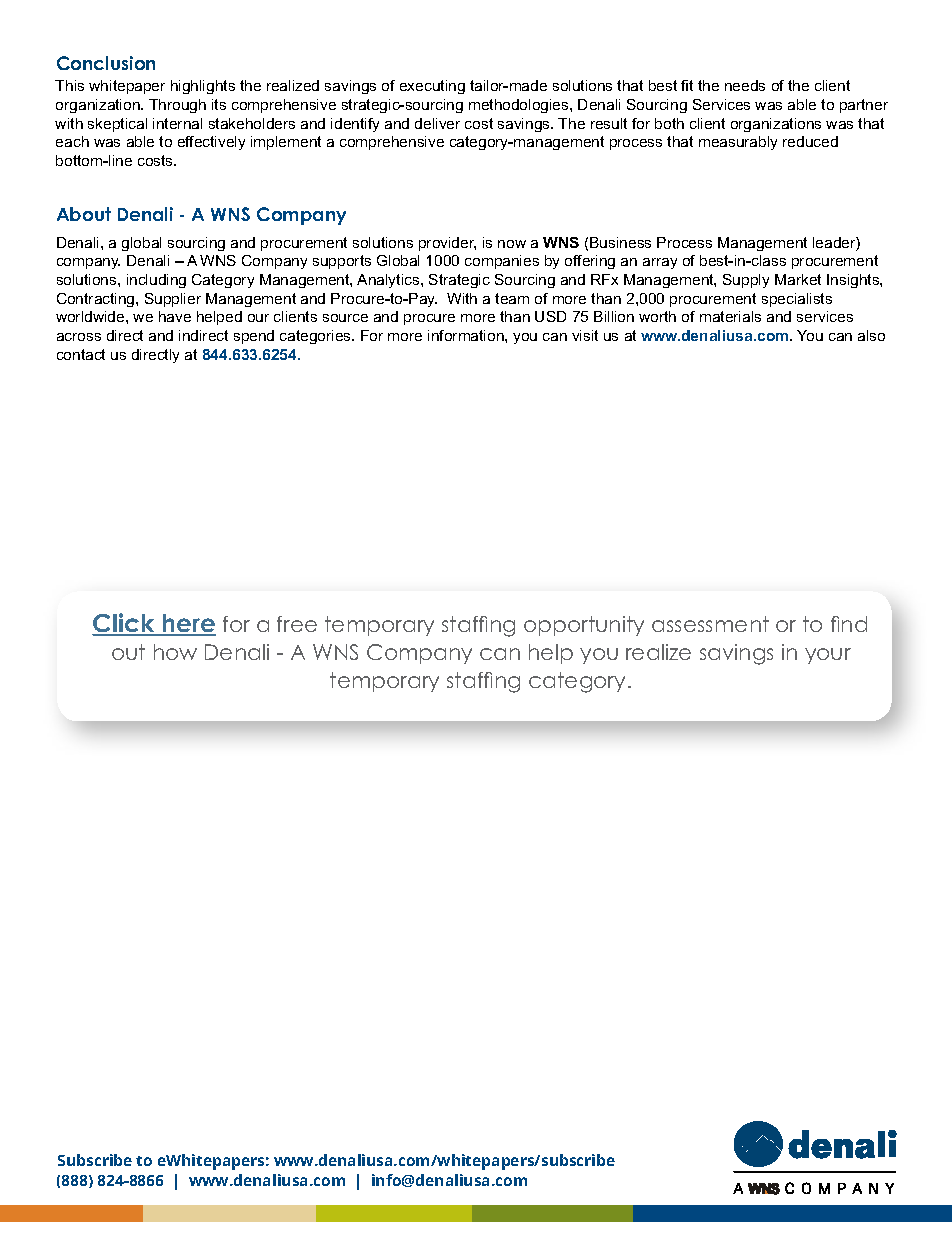  Describe the element at coordinates (745, 85) in the image. I see `needs` at that location.
